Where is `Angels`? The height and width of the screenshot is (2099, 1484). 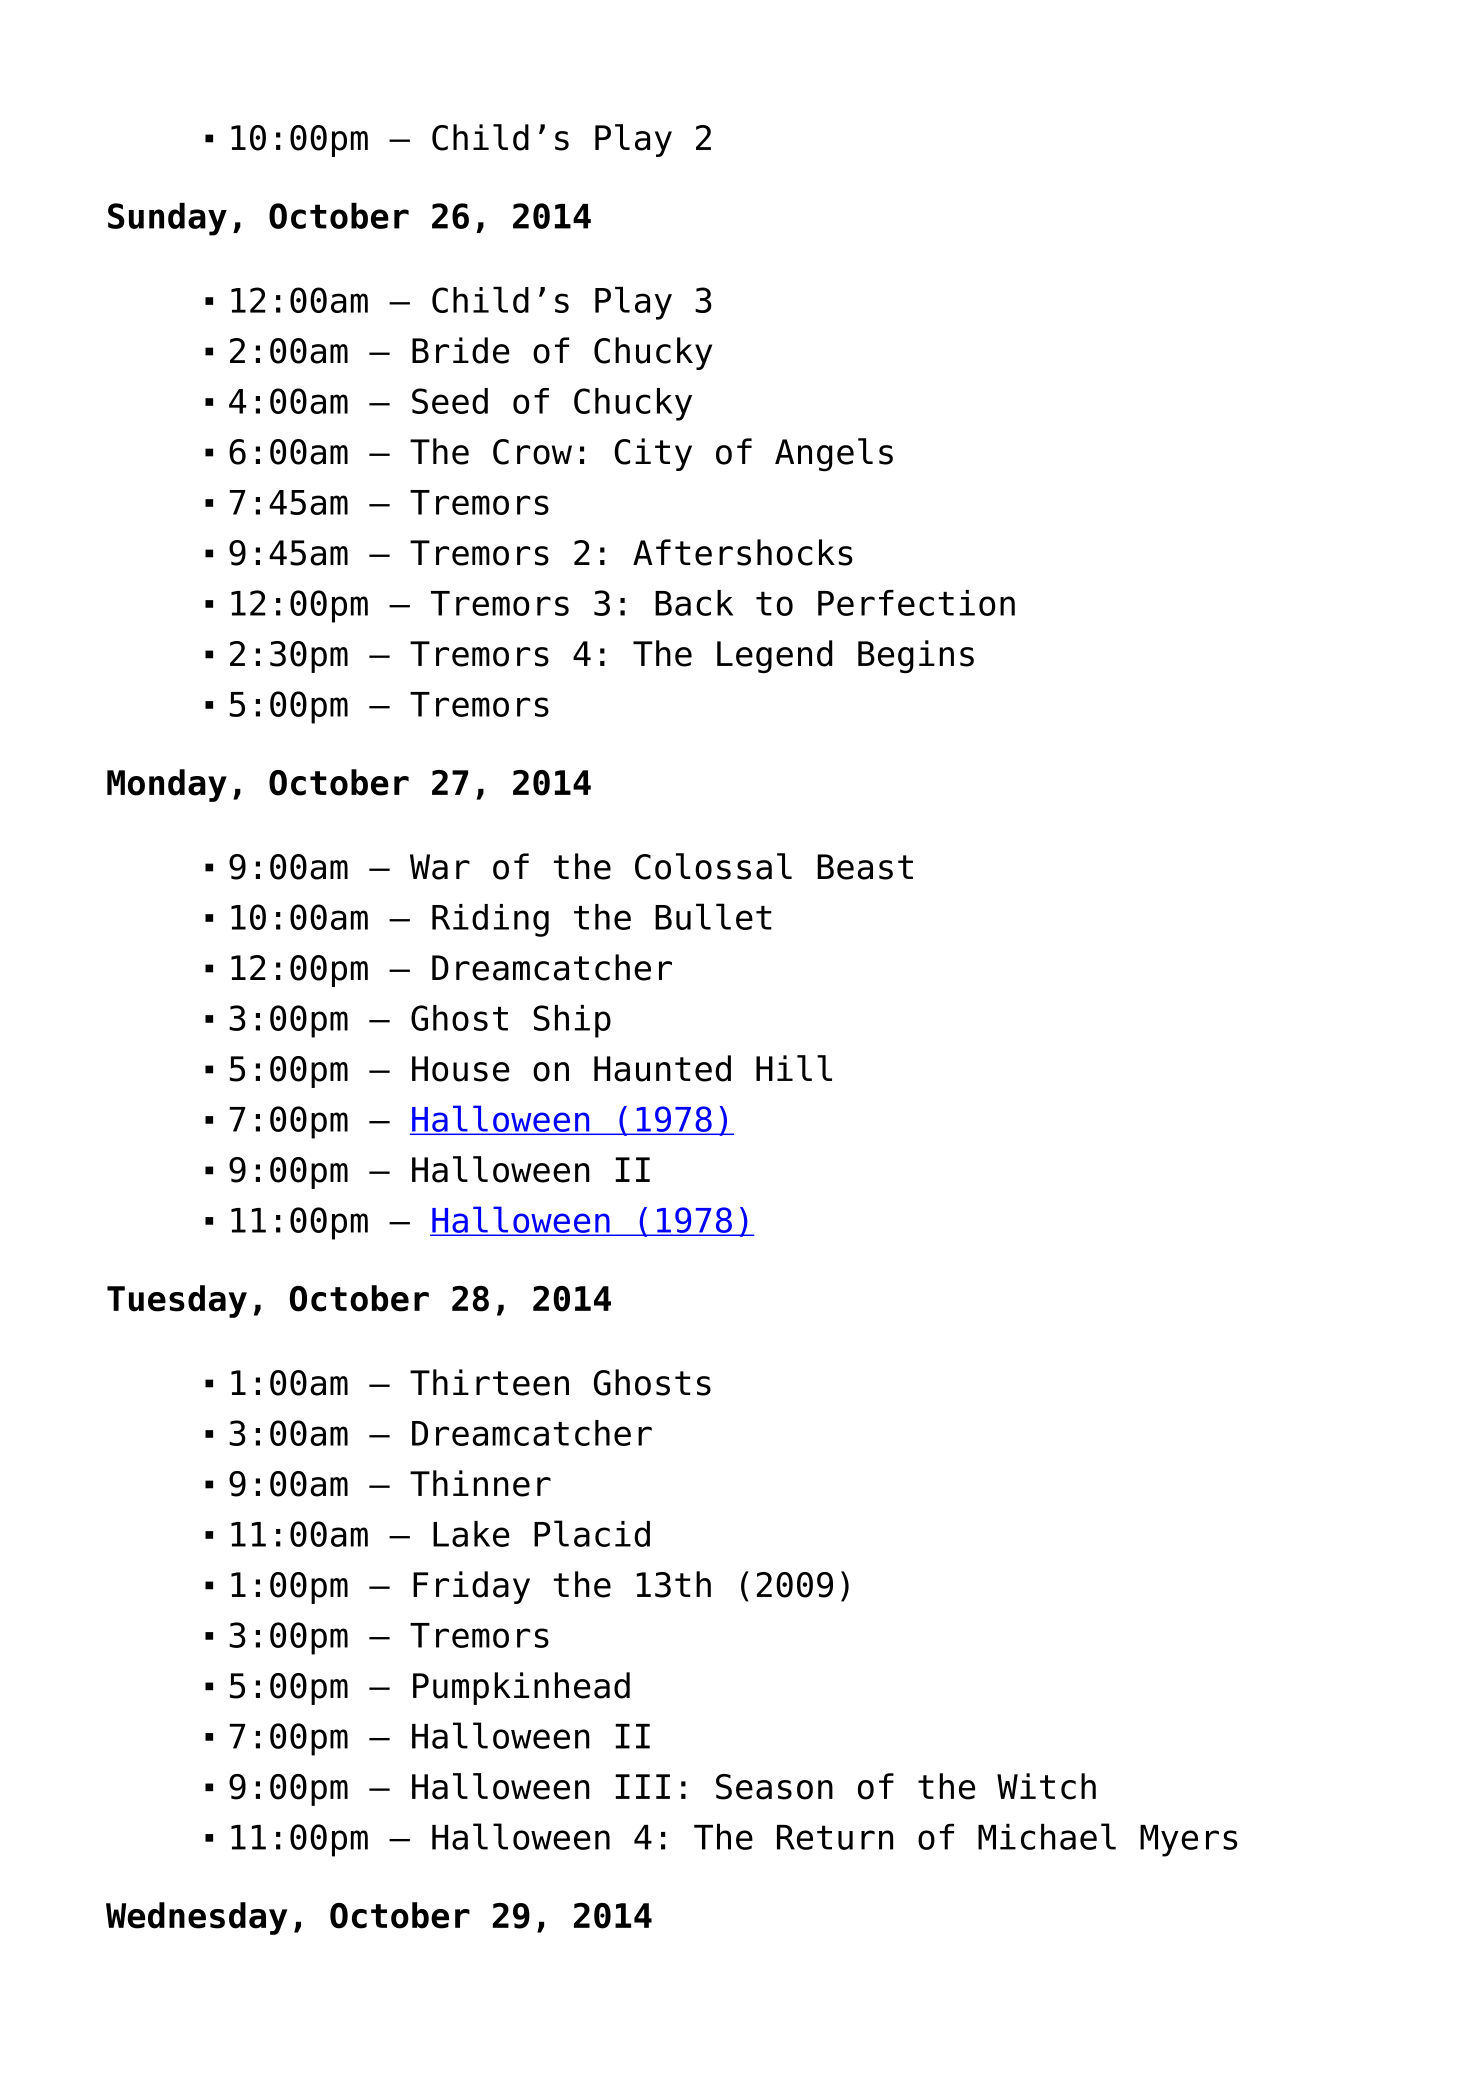
Angels is located at coordinates (834, 455).
